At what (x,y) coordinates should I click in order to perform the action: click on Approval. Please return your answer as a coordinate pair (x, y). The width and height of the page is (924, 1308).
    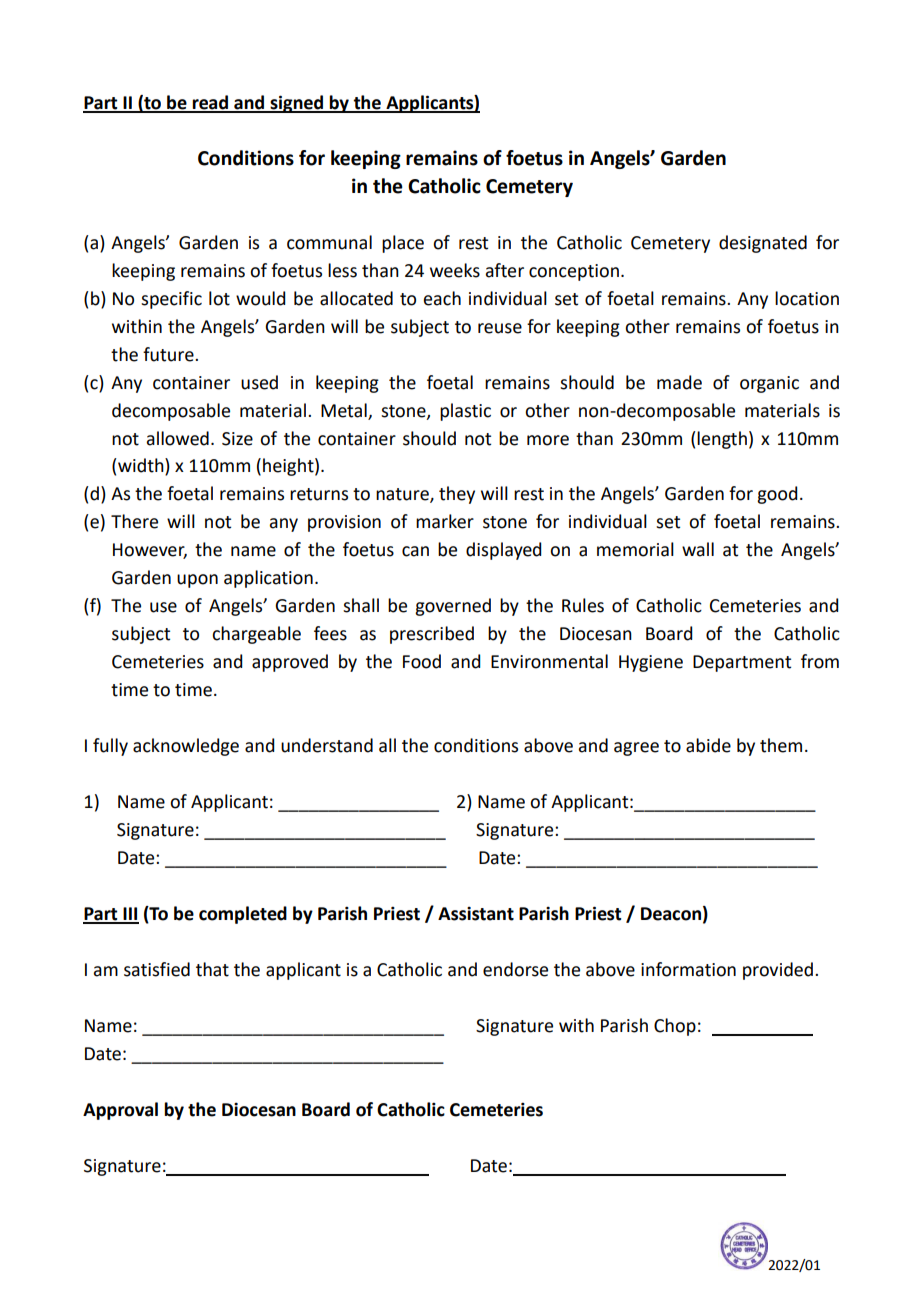
    Looking at the image, I should click on (120, 1111).
